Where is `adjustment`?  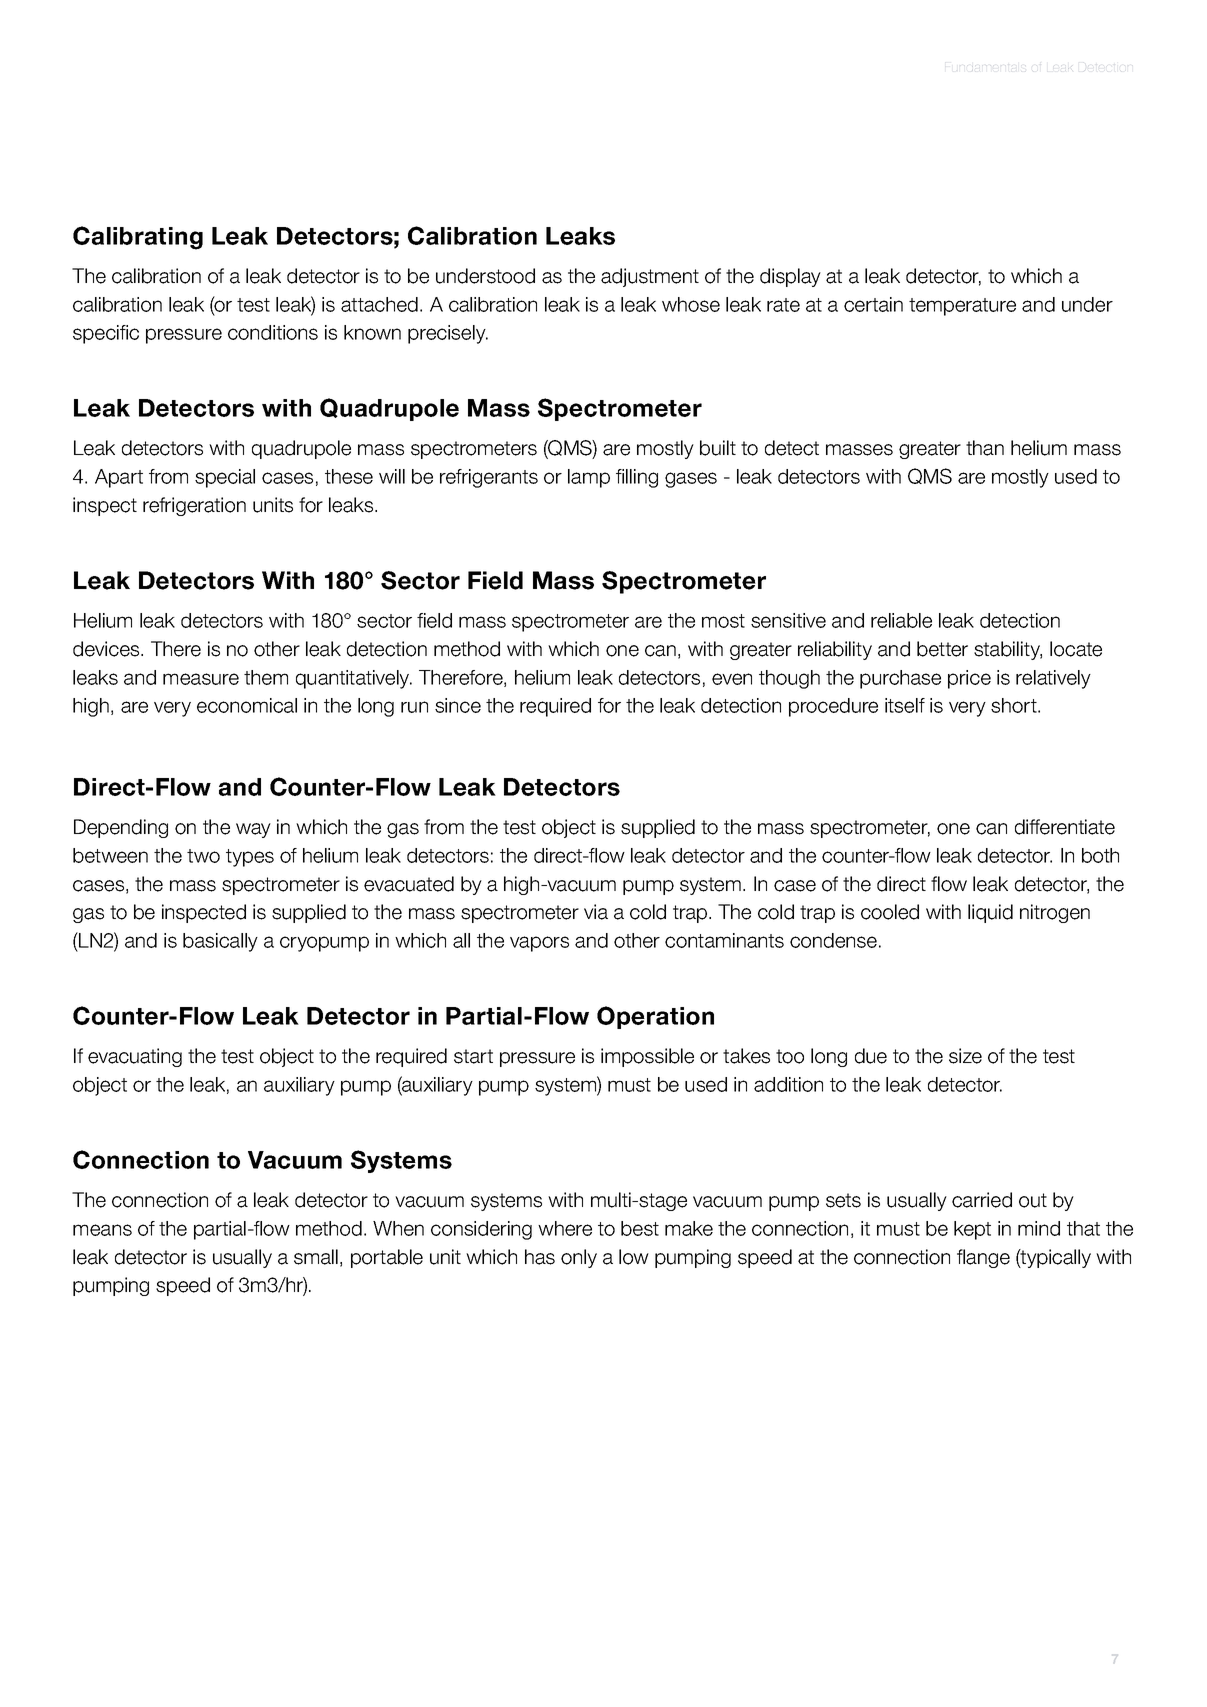
adjustment is located at coordinates (650, 277).
